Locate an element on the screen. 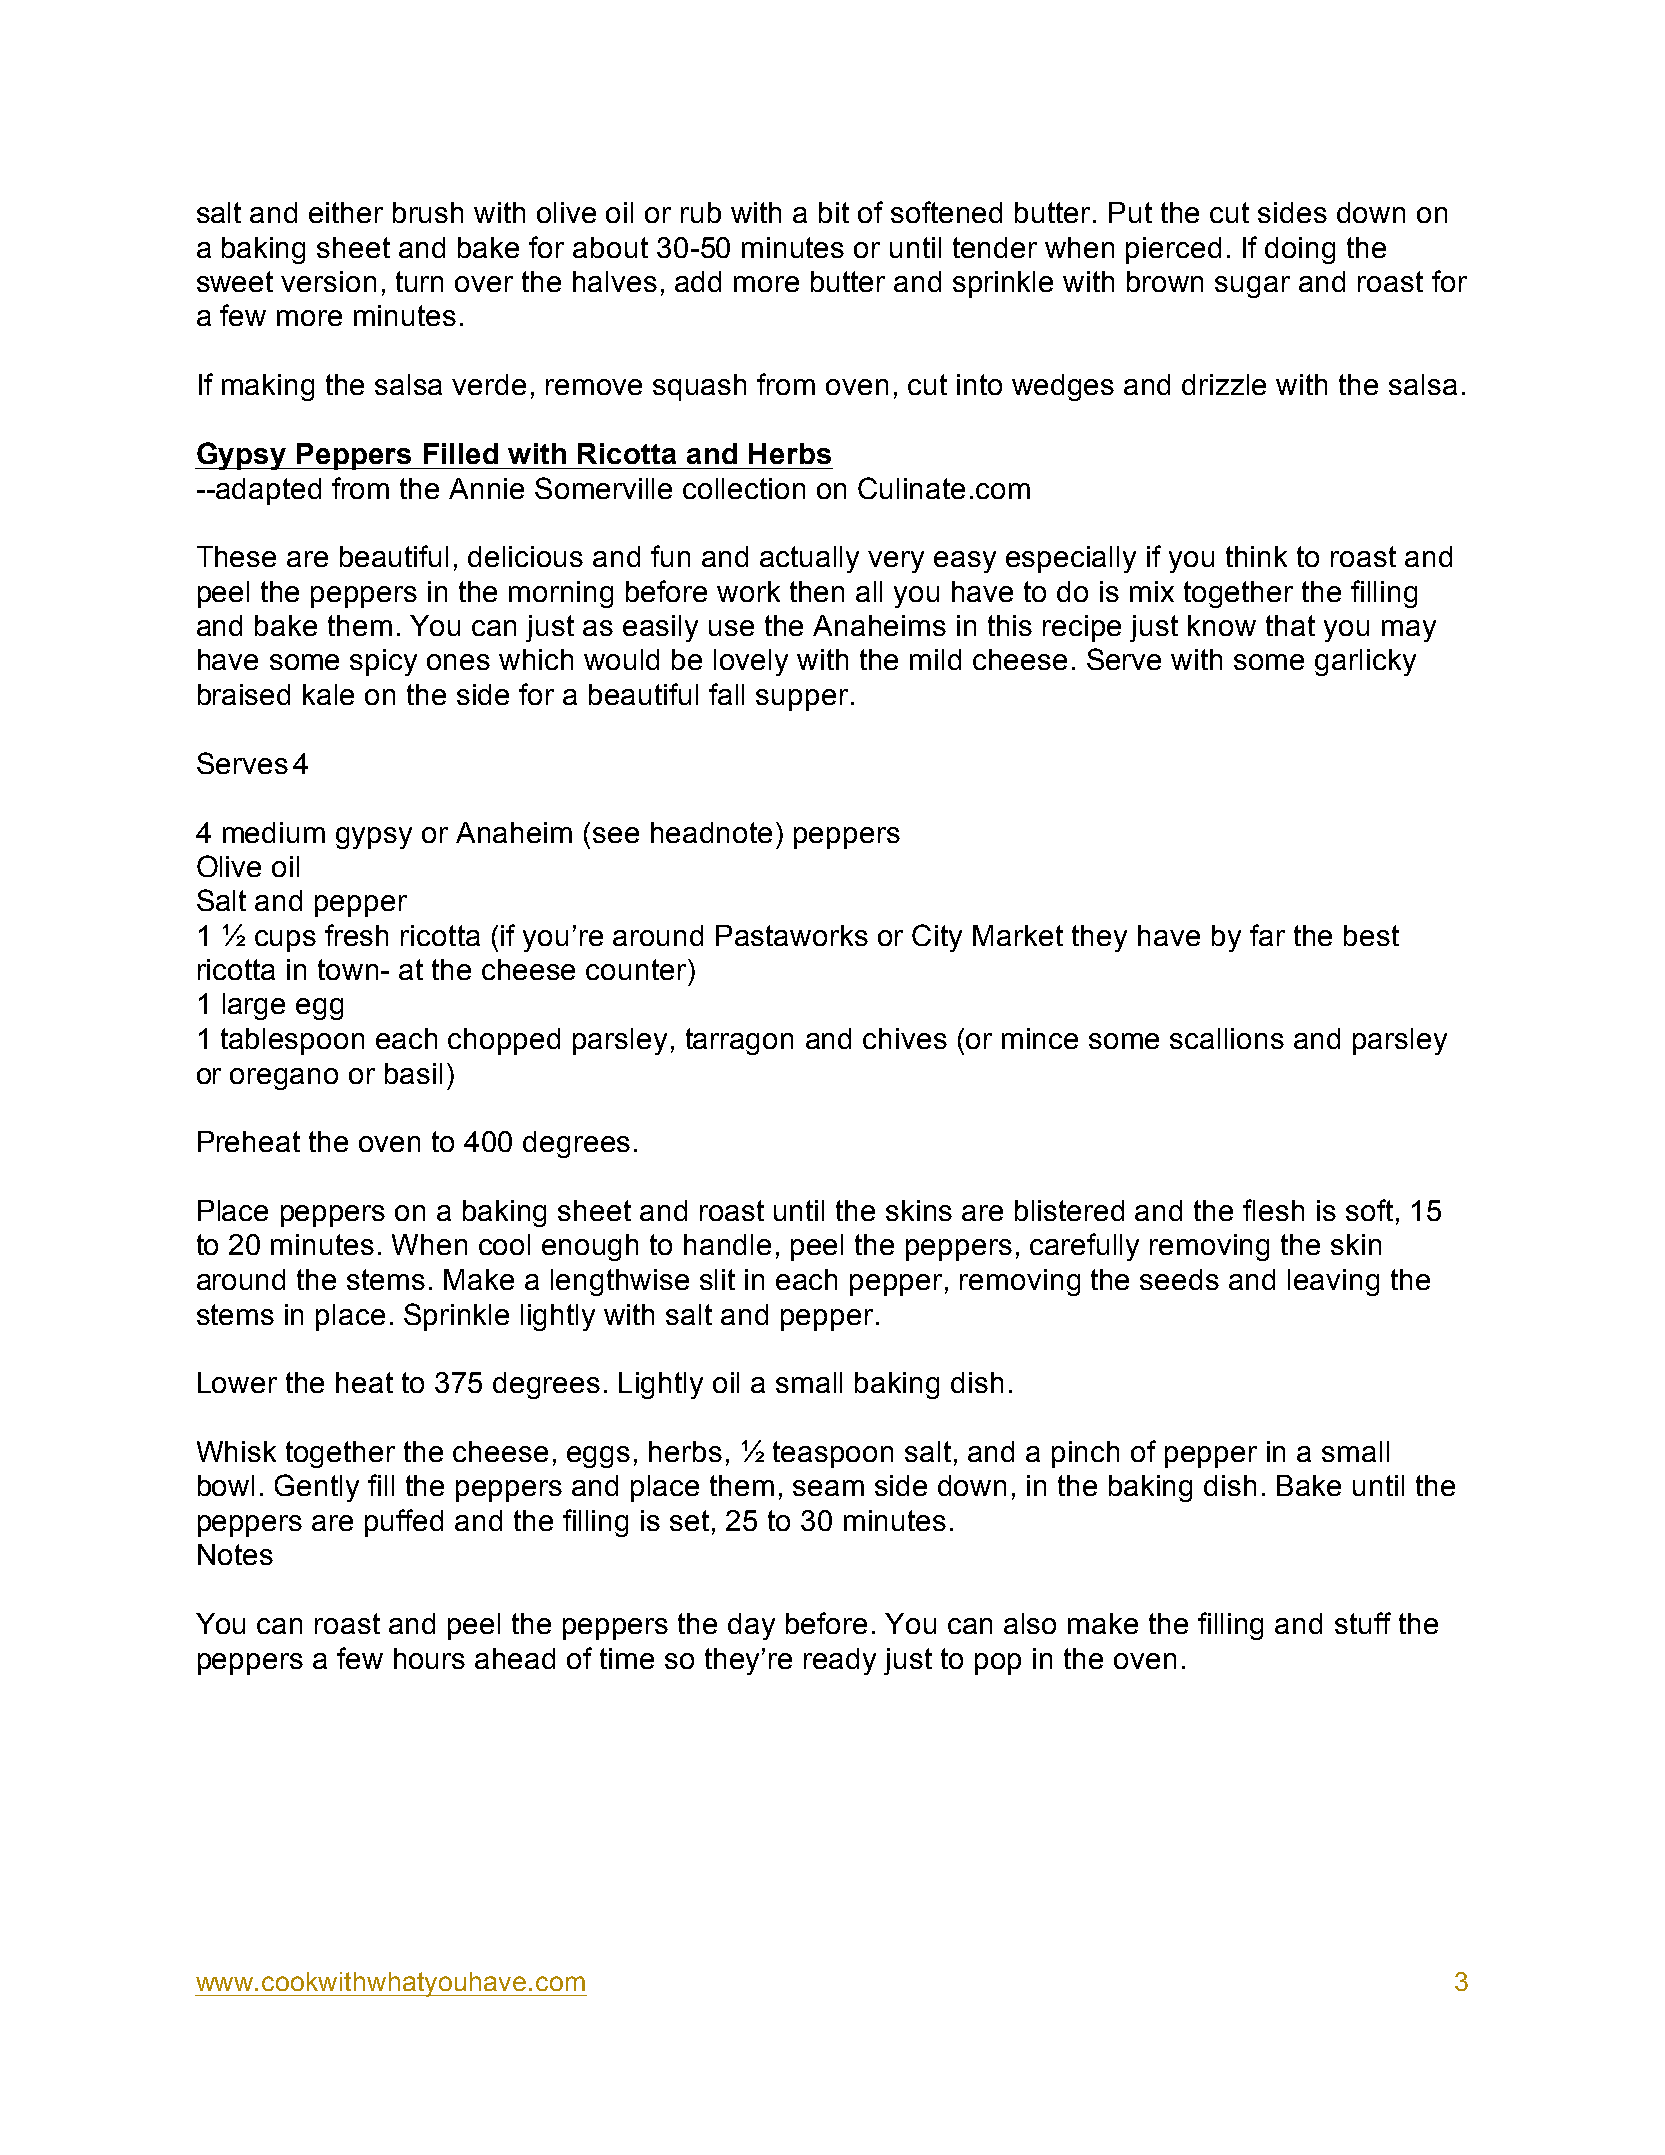 This screenshot has width=1665, height=2155. leaving is located at coordinates (1333, 1282).
